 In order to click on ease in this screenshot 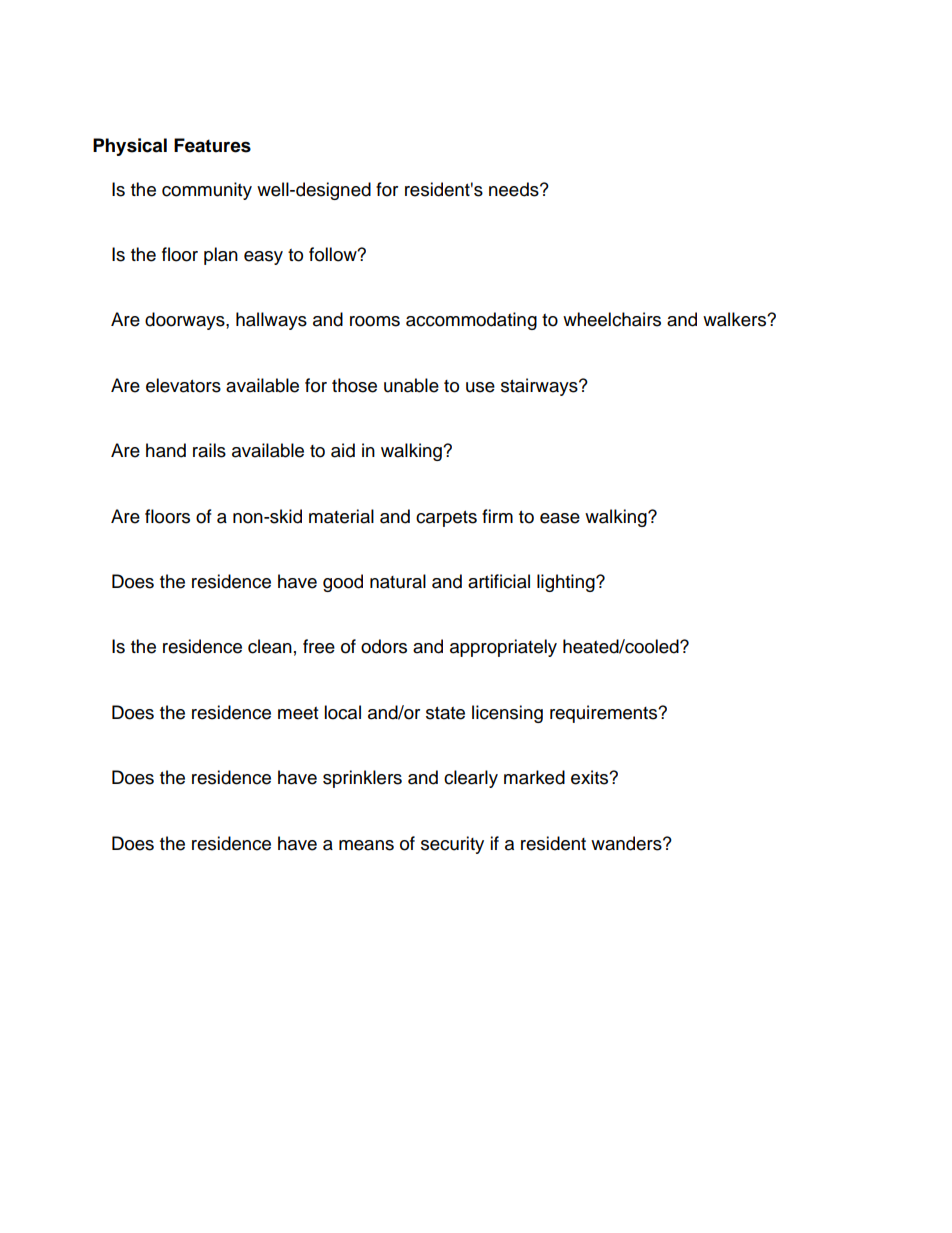, I will do `click(560, 518)`.
